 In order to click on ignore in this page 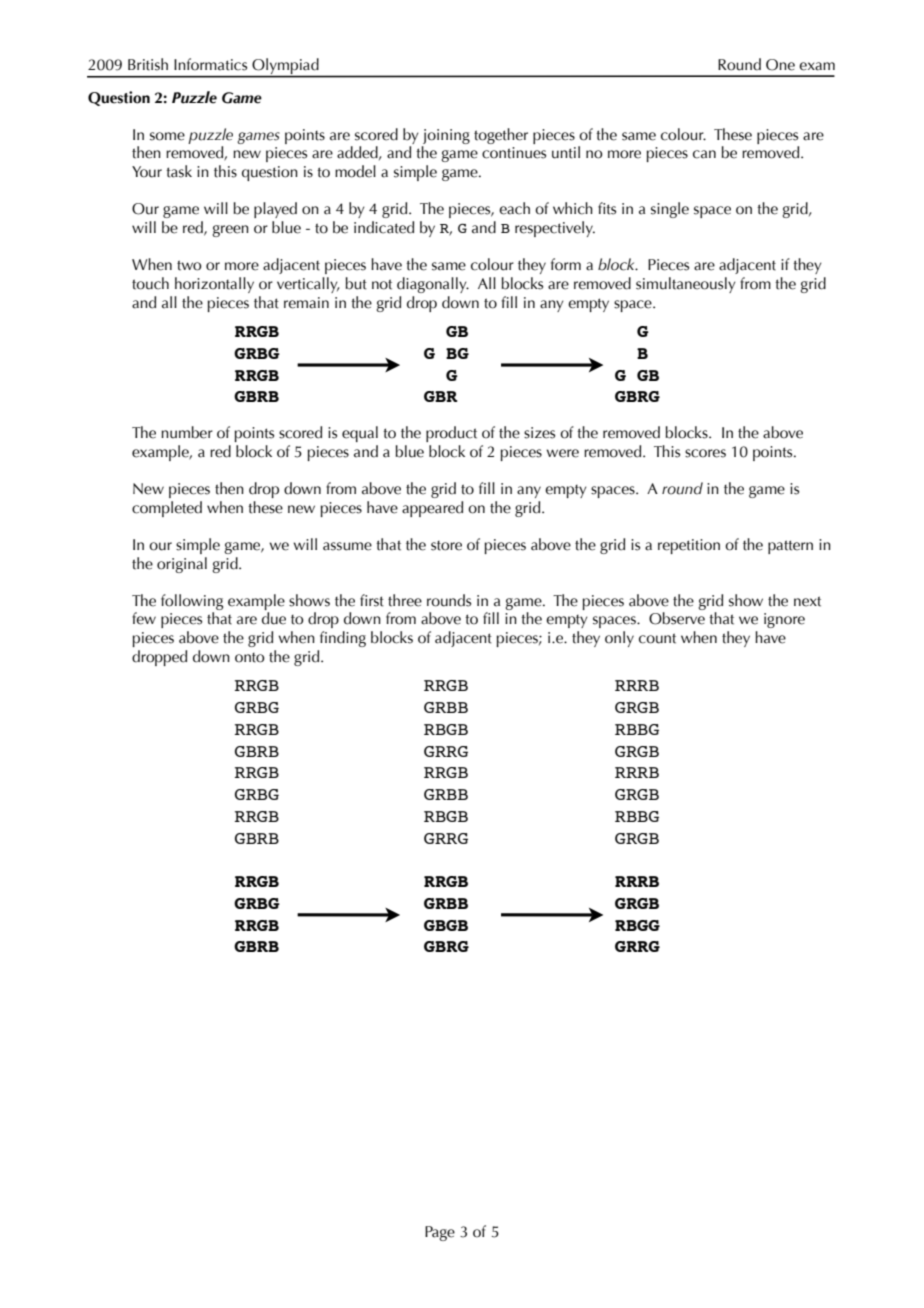, I will do `click(784, 620)`.
